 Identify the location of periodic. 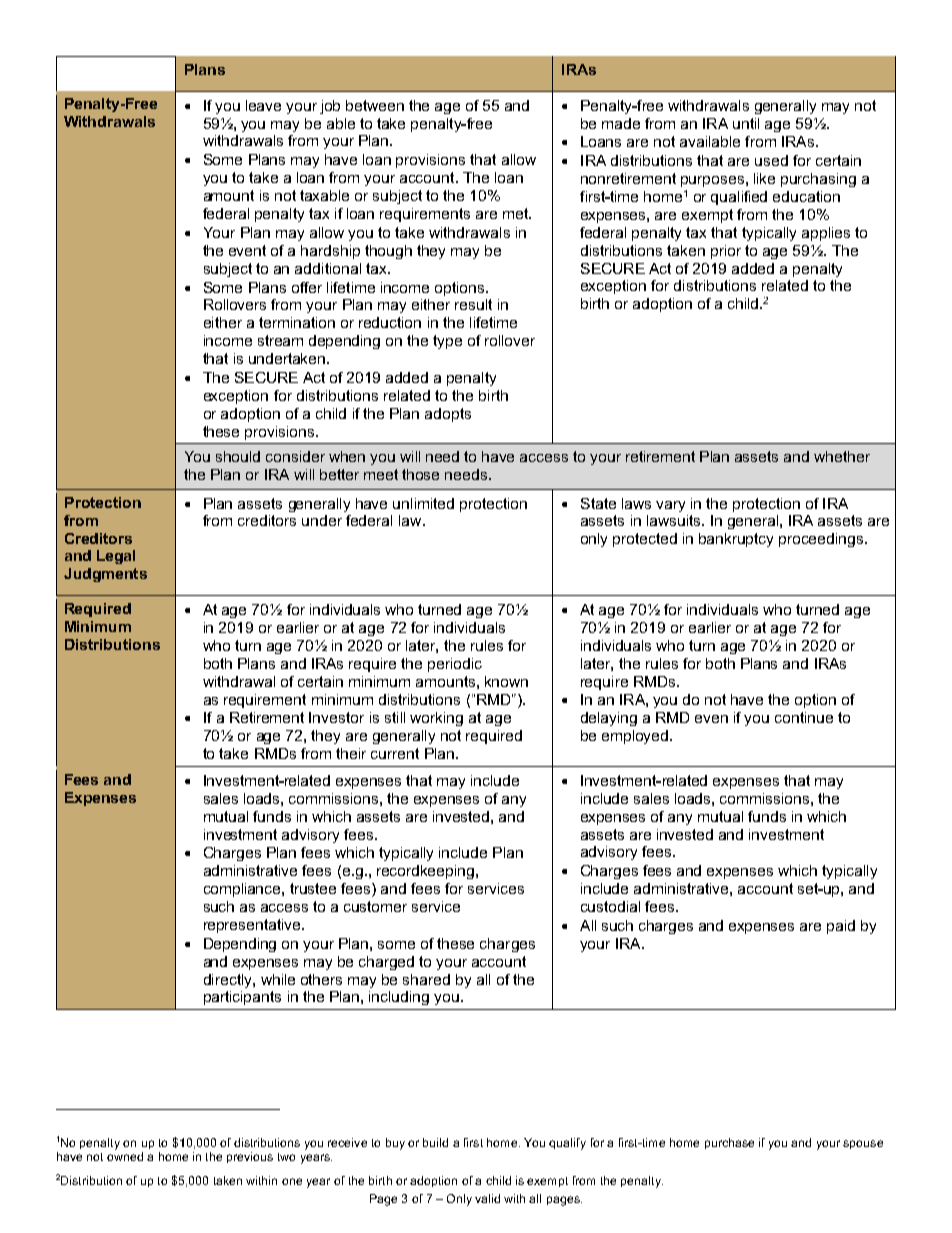
(455, 665).
